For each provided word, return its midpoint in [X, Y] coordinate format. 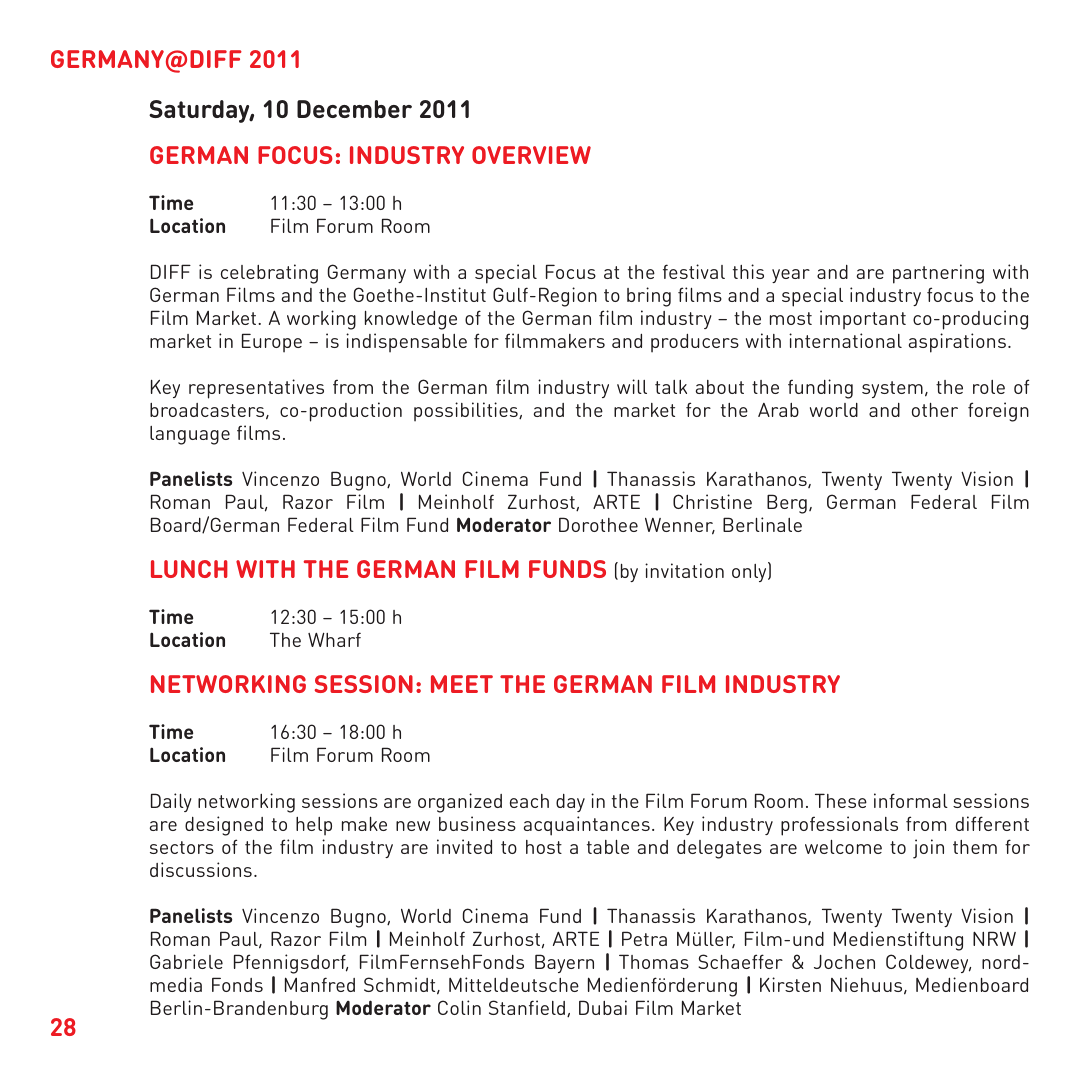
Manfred [320, 984]
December [354, 109]
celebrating [269, 274]
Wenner [680, 526]
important [863, 320]
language [190, 435]
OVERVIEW [531, 155]
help [314, 826]
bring [649, 297]
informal [911, 800]
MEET [462, 684]
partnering [938, 274]
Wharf [334, 639]
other [935, 410]
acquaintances [587, 826]
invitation [684, 570]
